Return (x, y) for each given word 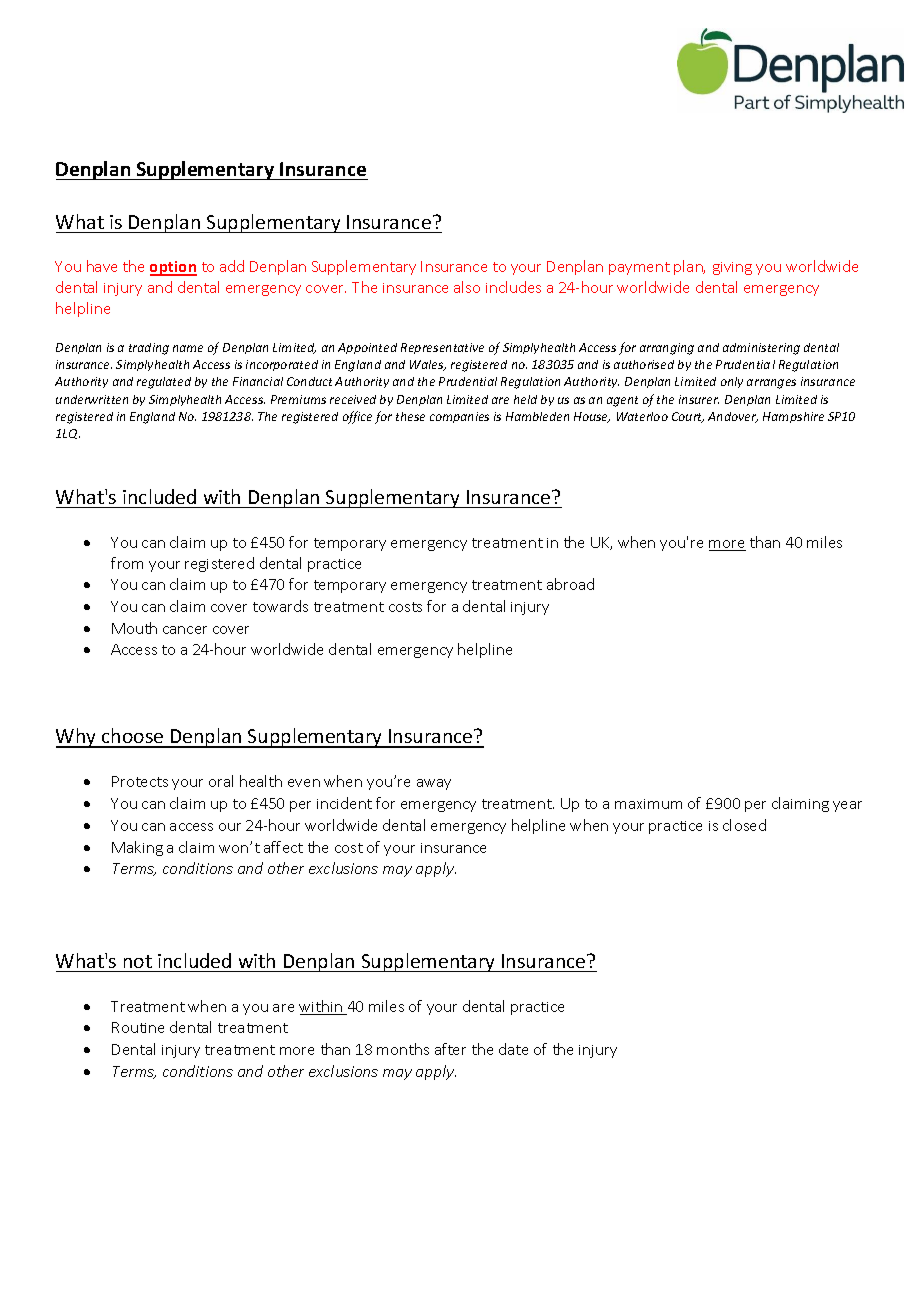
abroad (570, 584)
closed (744, 825)
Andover (733, 417)
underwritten (92, 399)
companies (459, 417)
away (434, 784)
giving (732, 268)
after (450, 1049)
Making (137, 848)
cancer (185, 630)
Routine (138, 1027)
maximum (648, 804)
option (173, 268)
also (467, 287)
